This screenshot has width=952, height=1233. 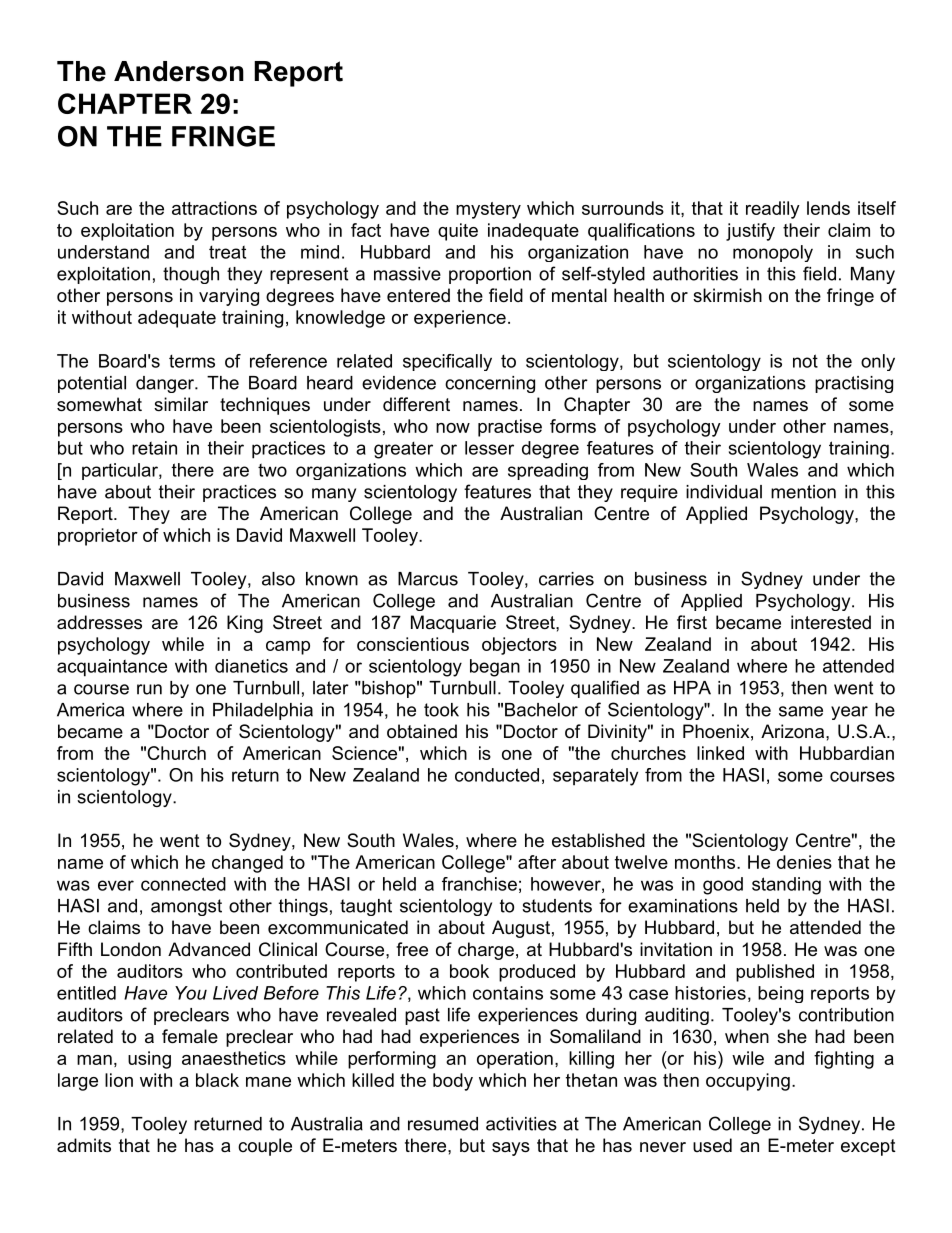 What do you see at coordinates (183, 884) in the screenshot?
I see `connected` at bounding box center [183, 884].
